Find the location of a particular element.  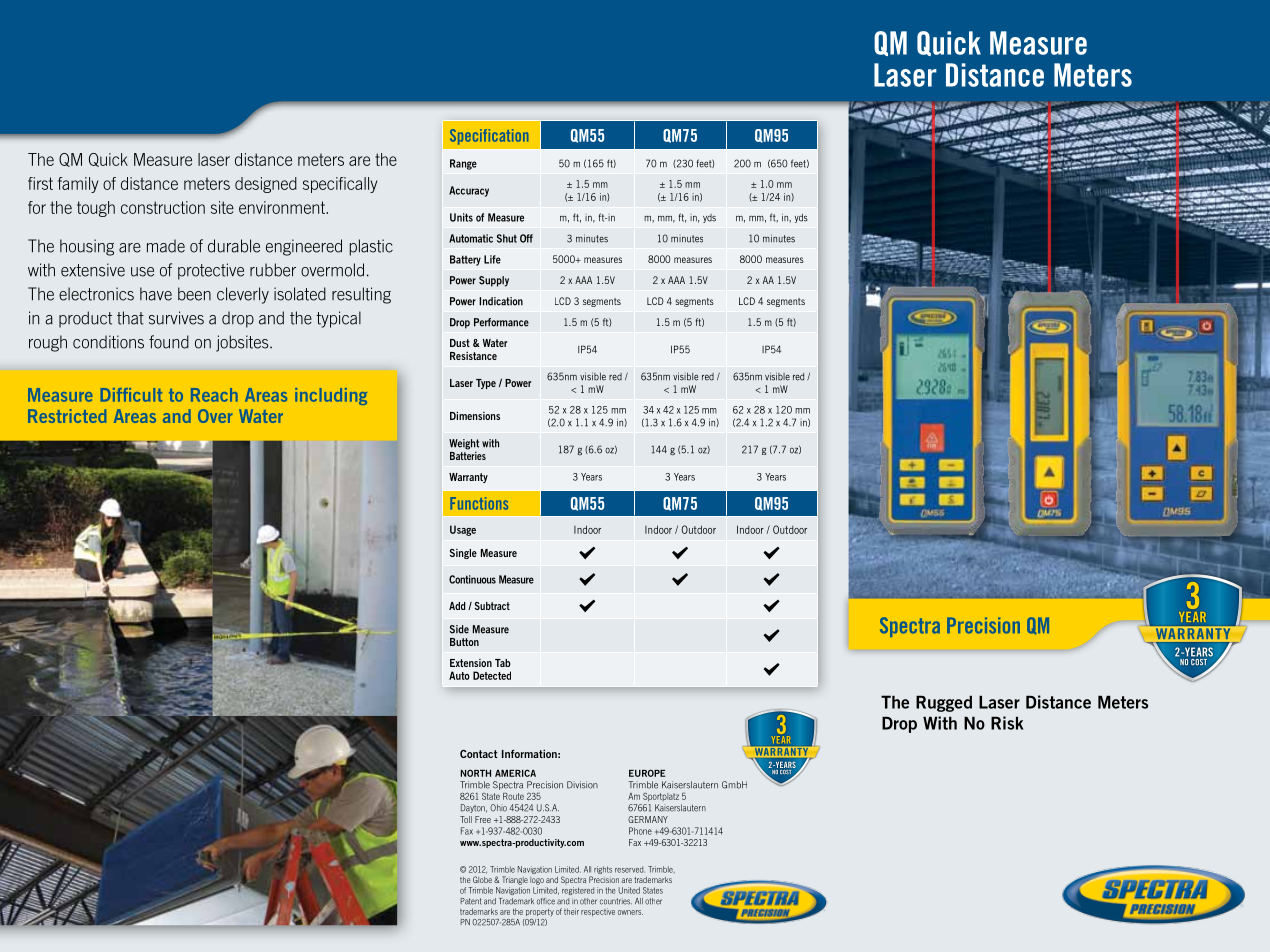

Difficult is located at coordinates (131, 395).
